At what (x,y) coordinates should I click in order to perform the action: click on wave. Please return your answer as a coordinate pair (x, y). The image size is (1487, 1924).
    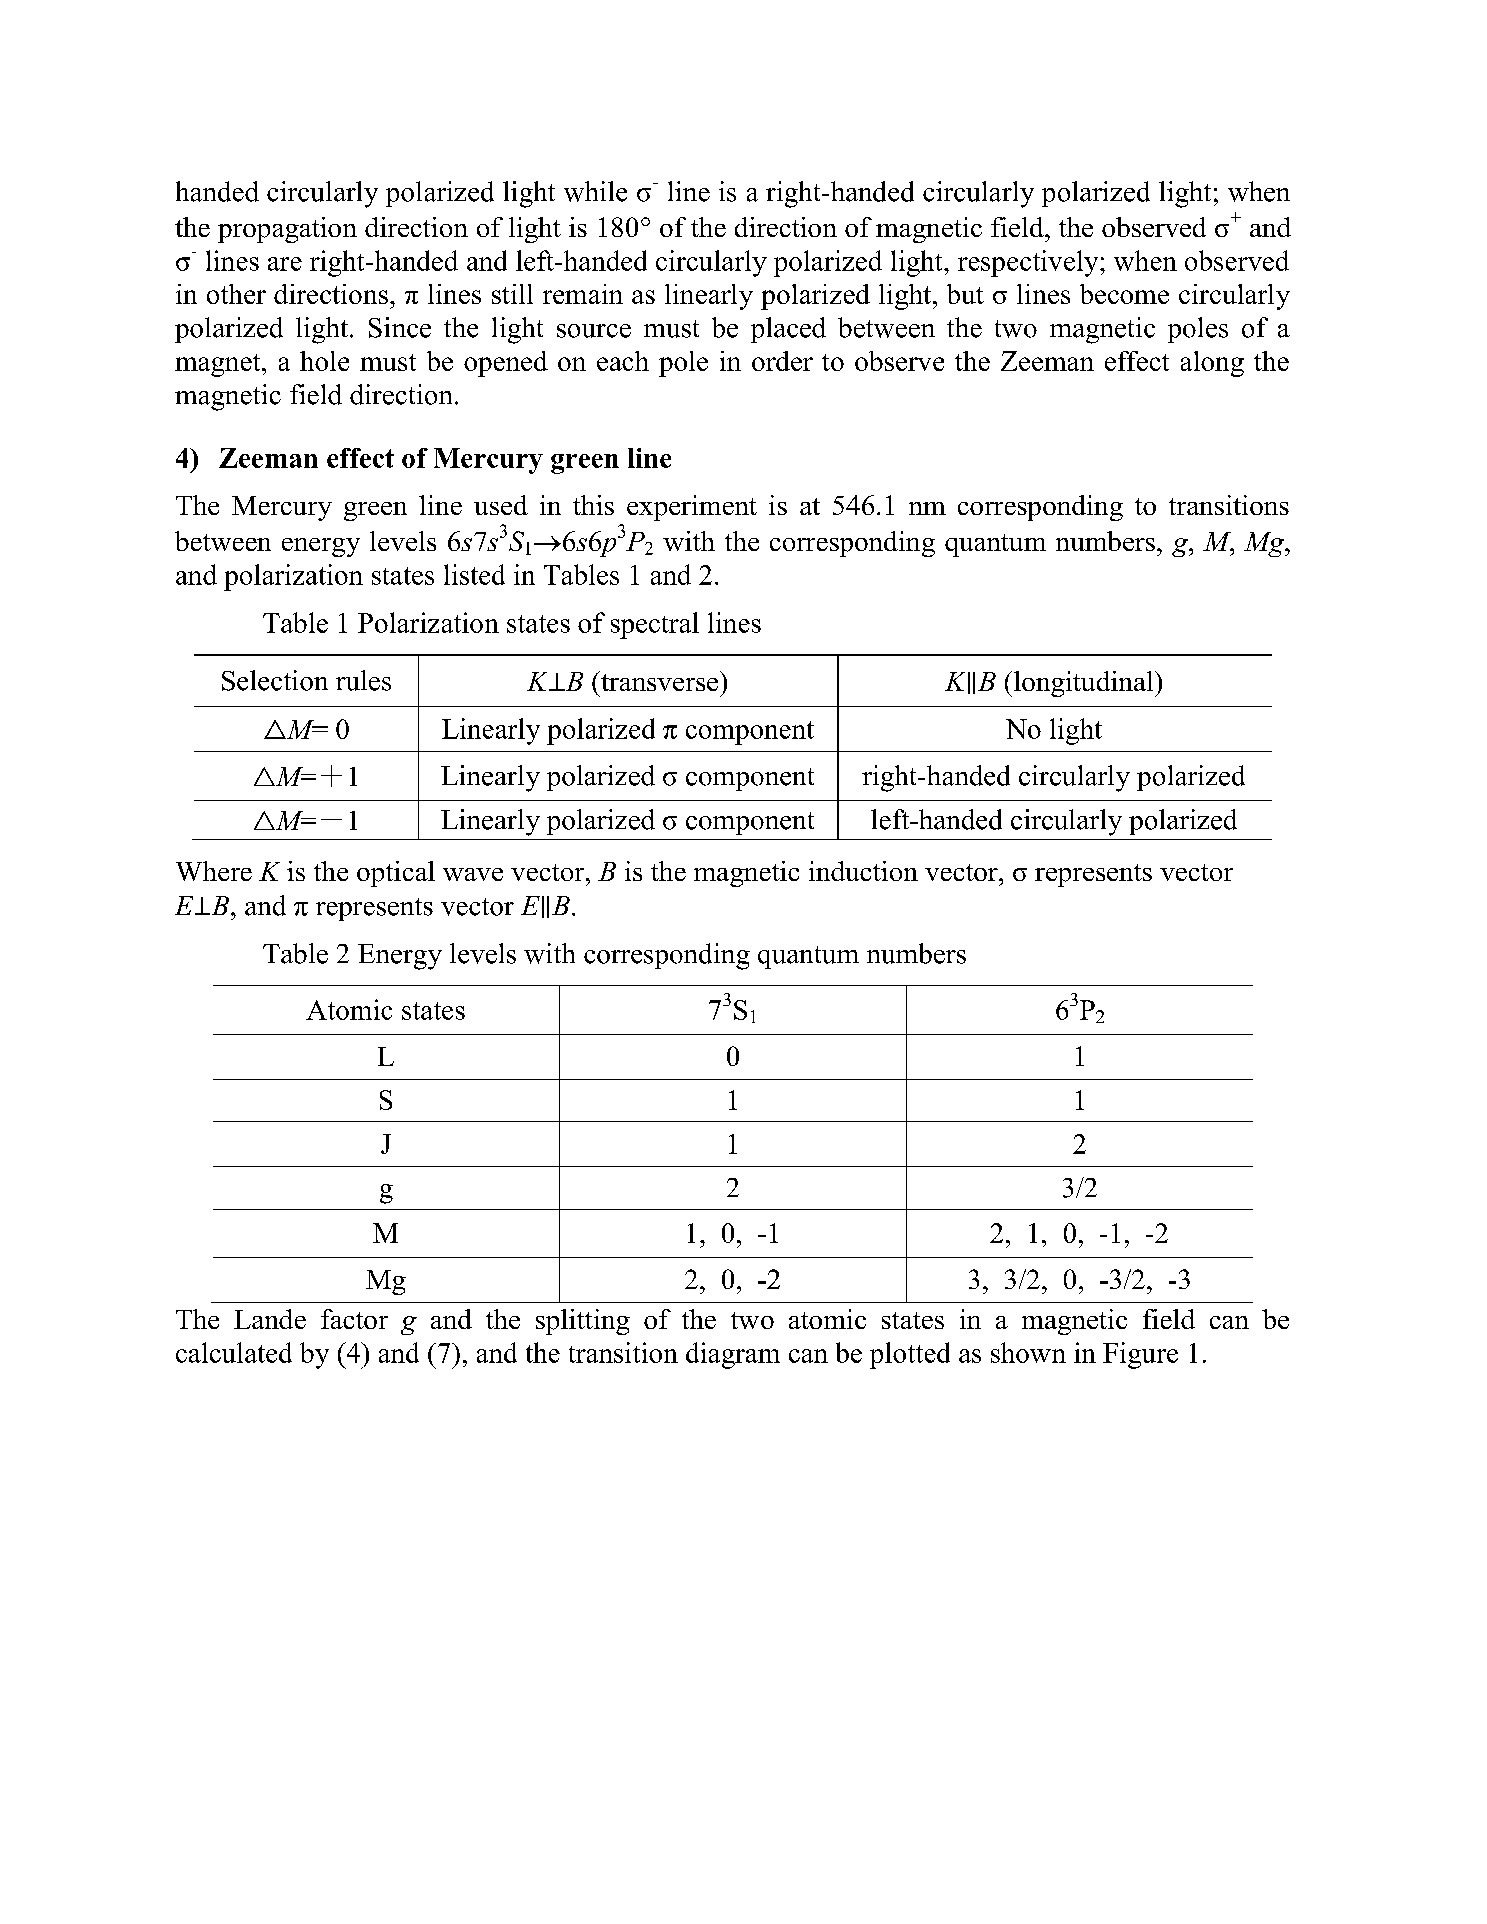
    Looking at the image, I should click on (473, 874).
